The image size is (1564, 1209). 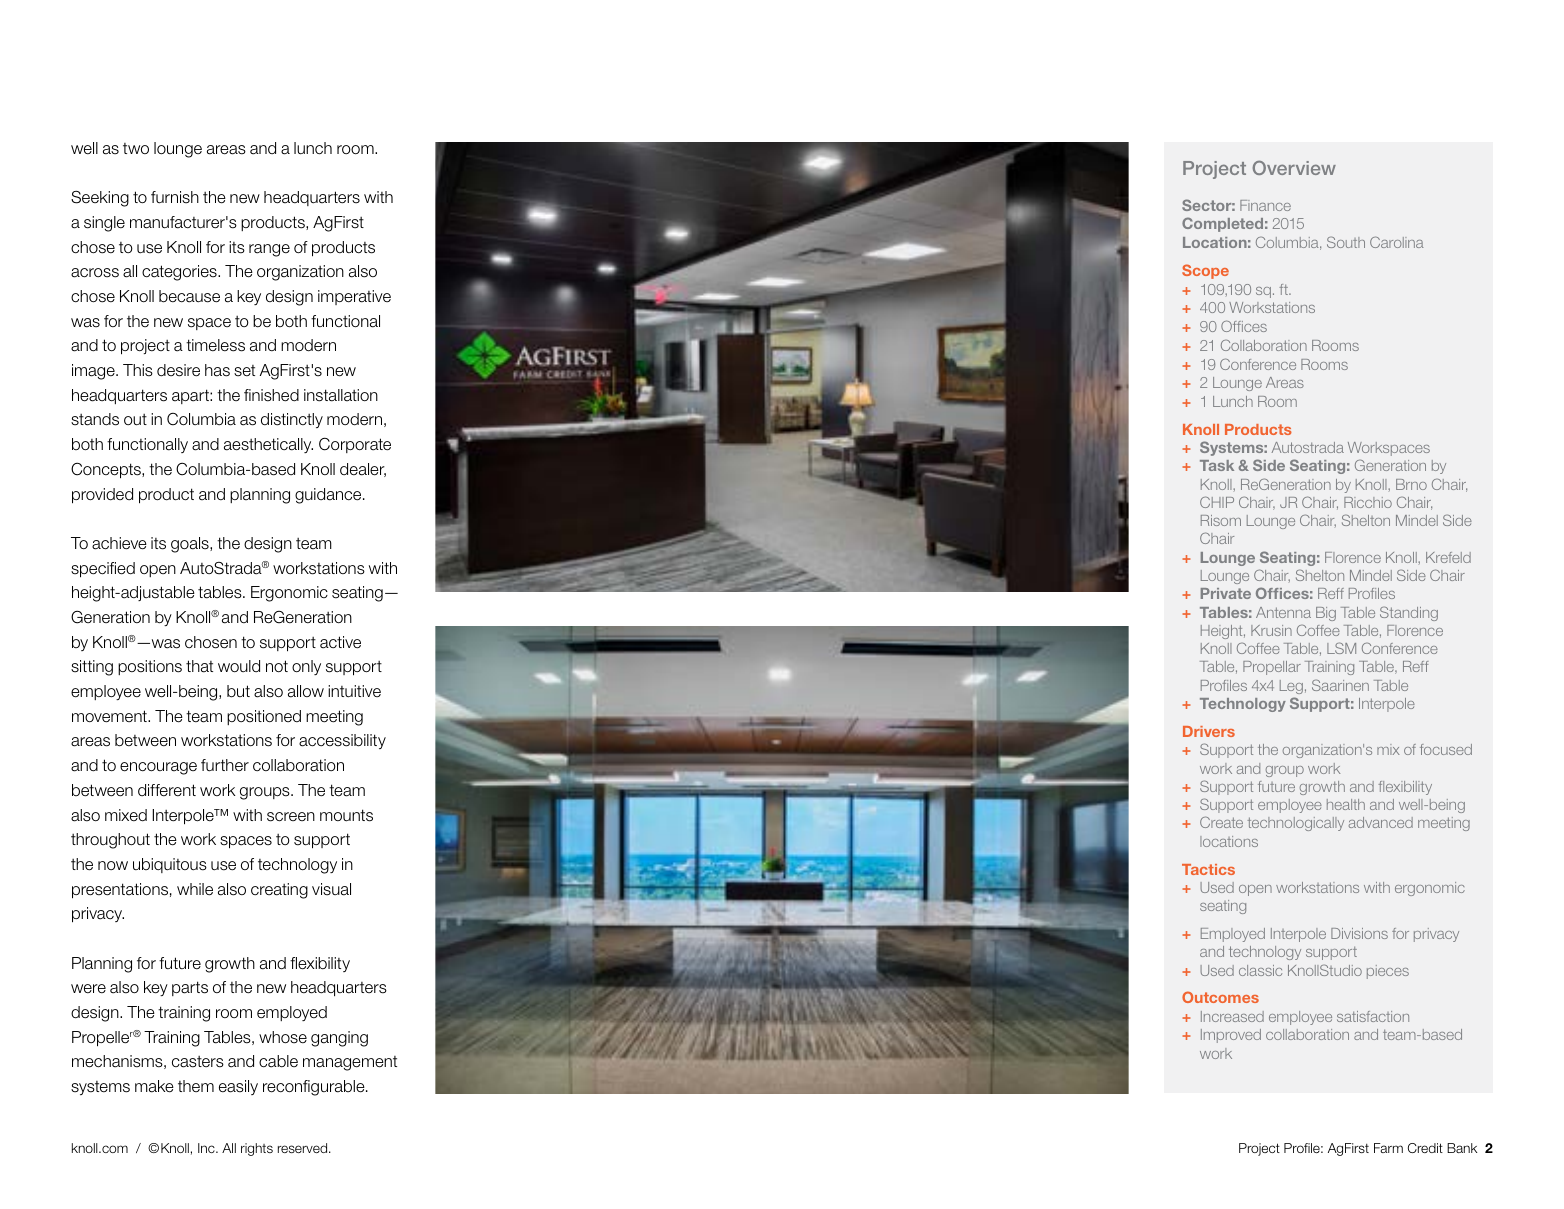 I want to click on Finance, so click(x=1265, y=205).
